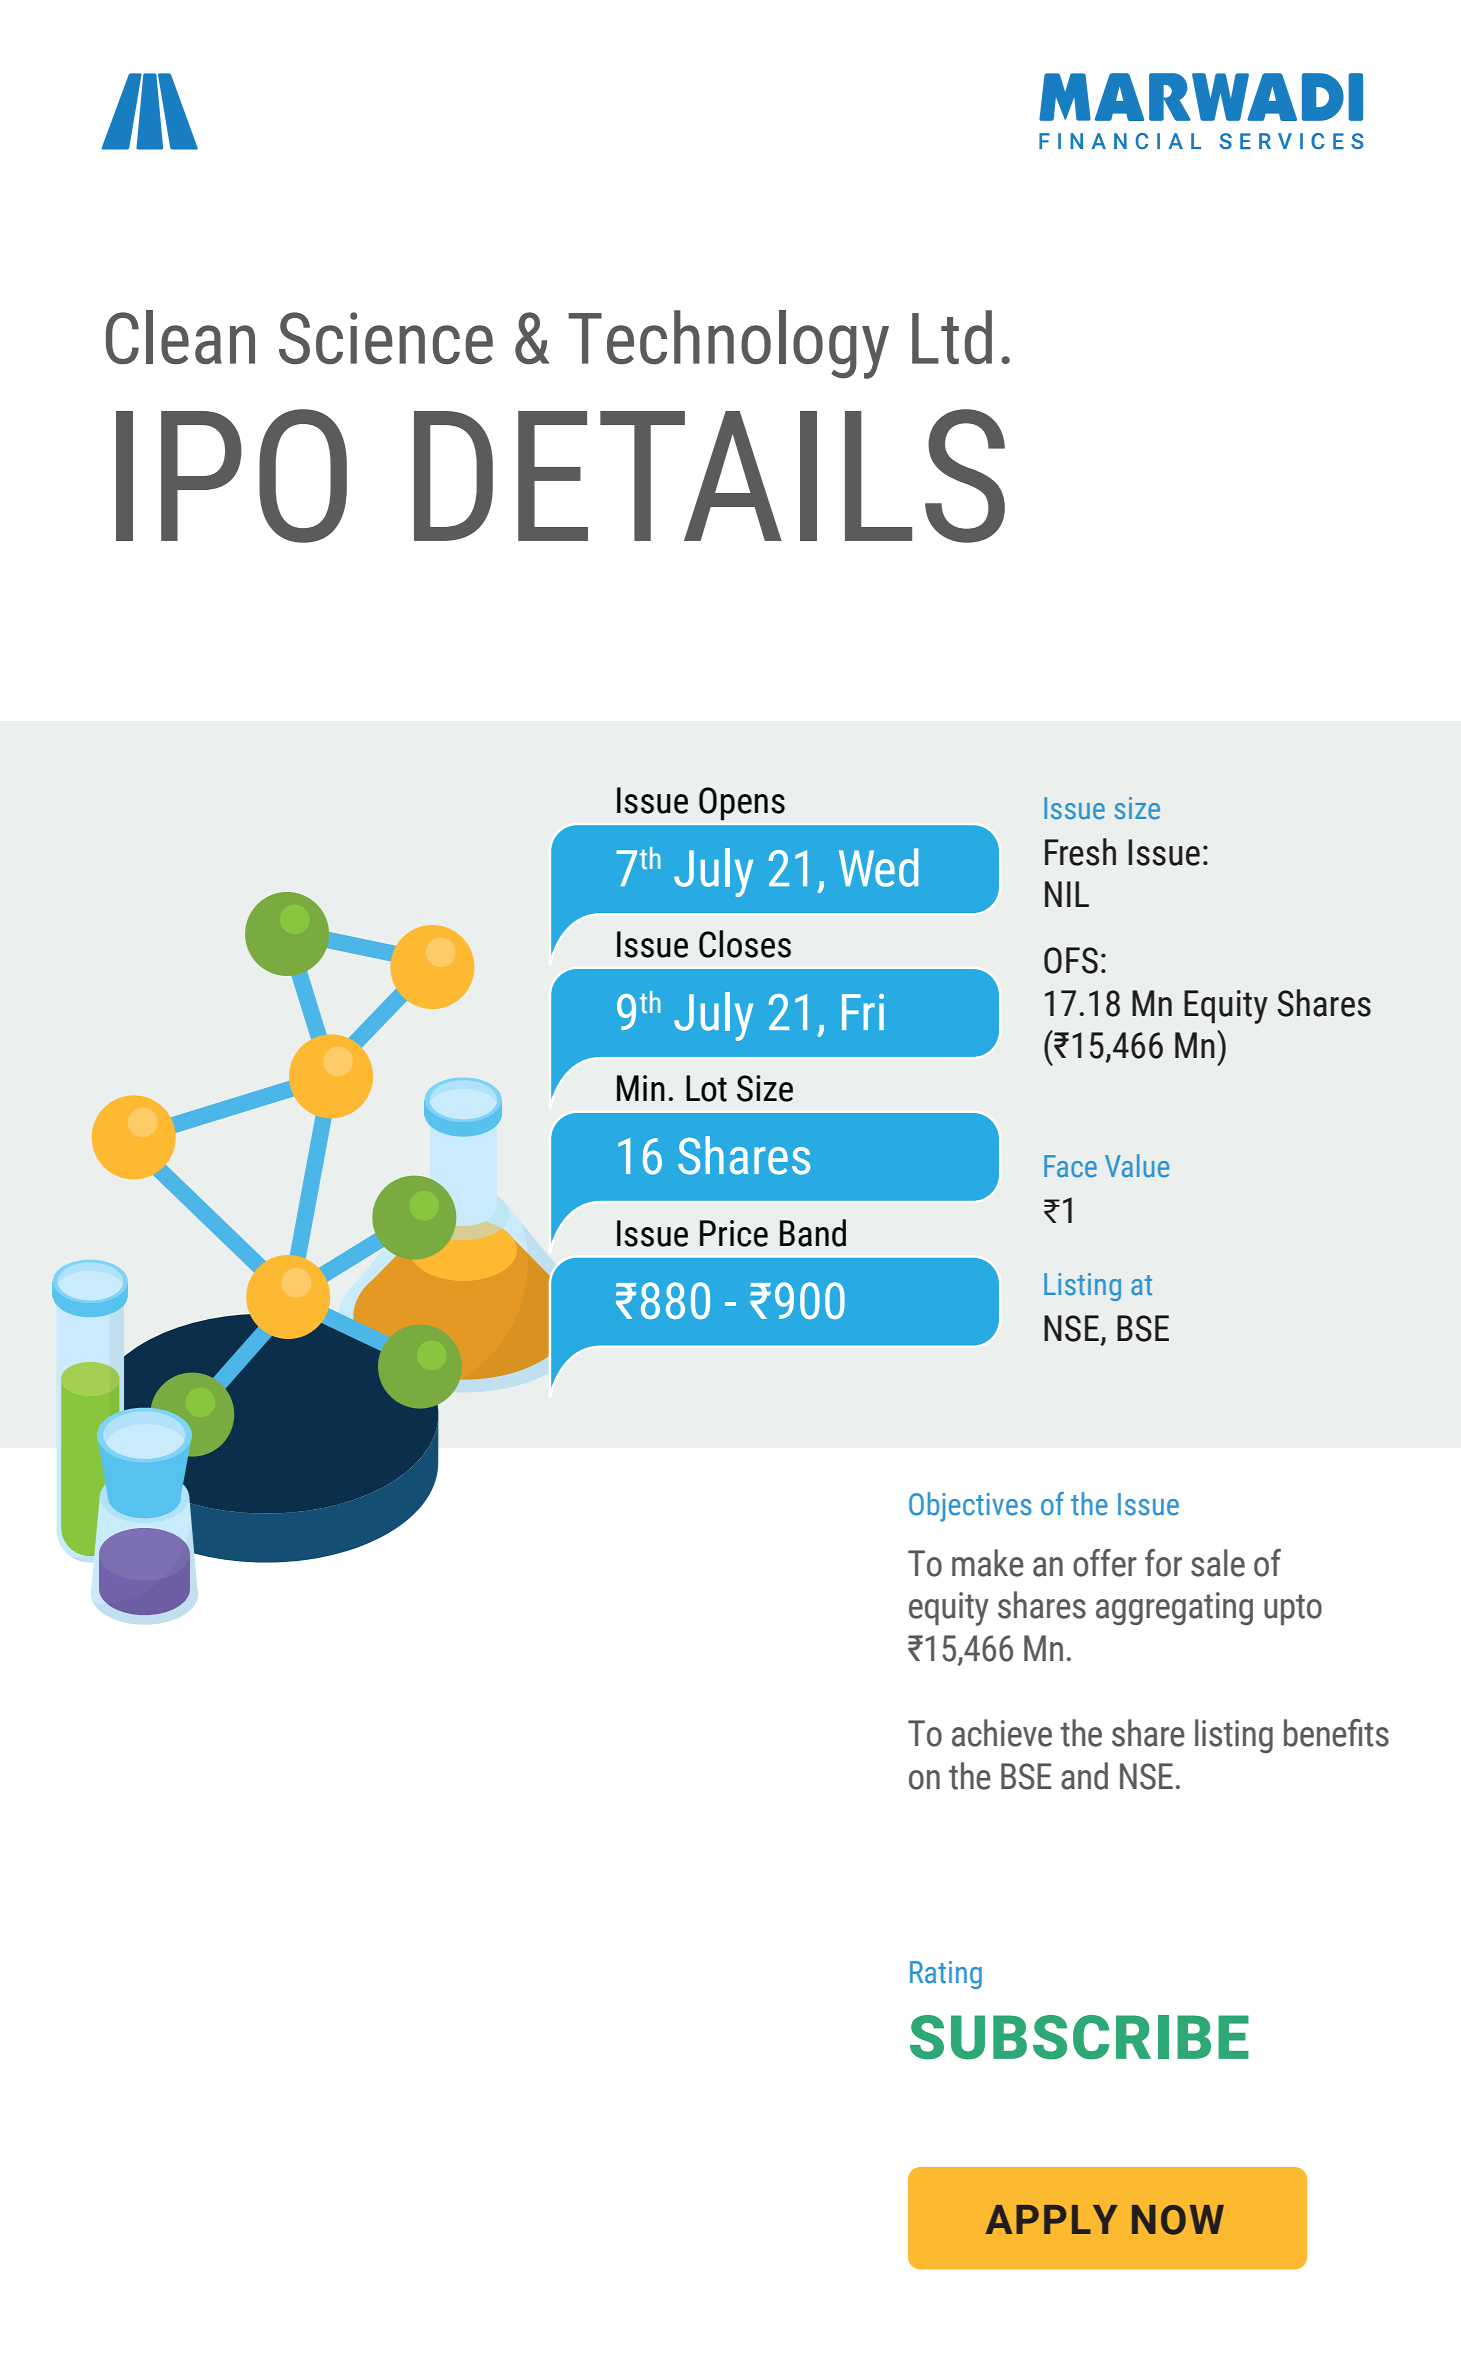  What do you see at coordinates (386, 338) in the screenshot?
I see `Science` at bounding box center [386, 338].
